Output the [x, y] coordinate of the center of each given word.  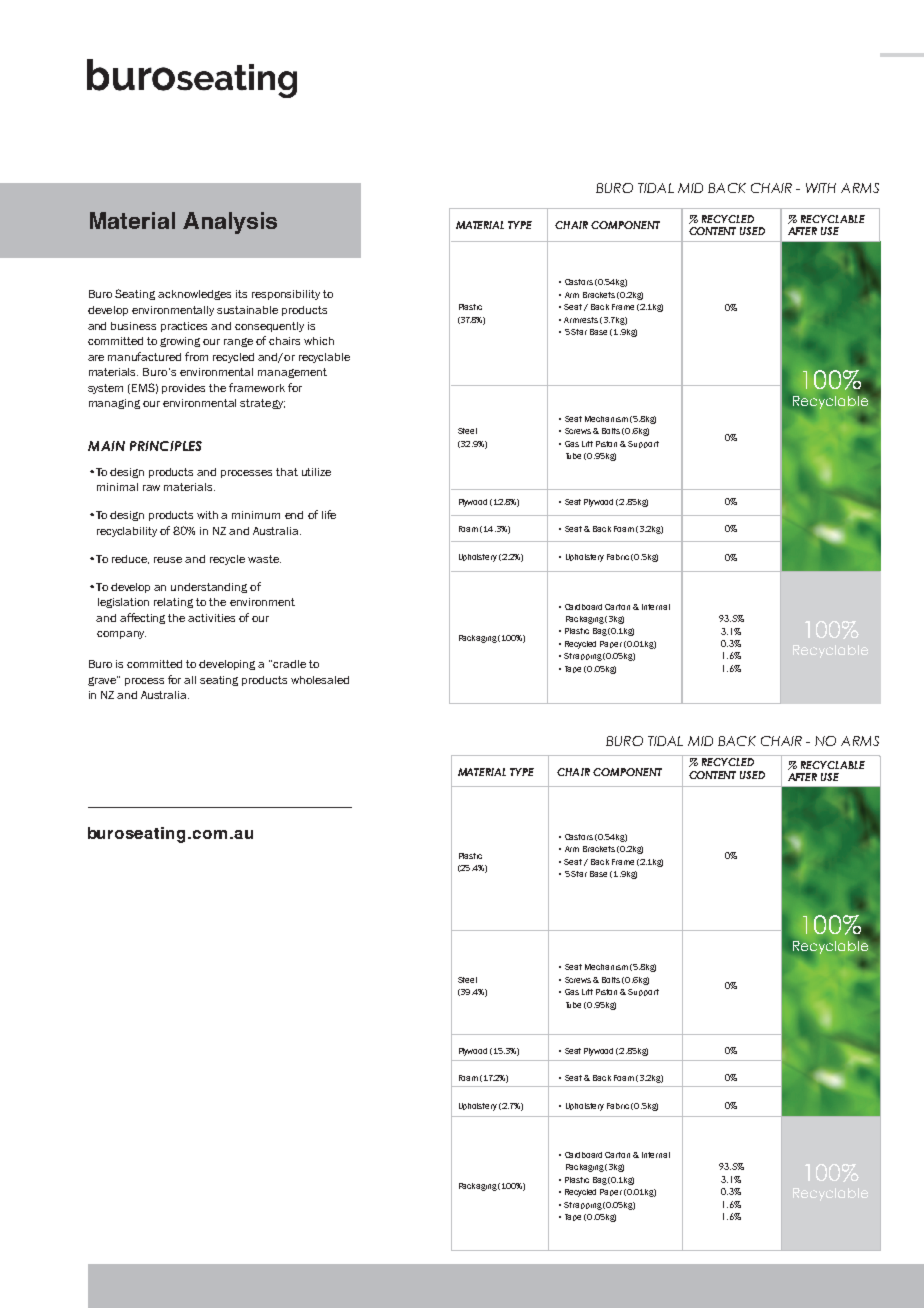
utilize [316, 472]
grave [103, 681]
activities [211, 618]
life [329, 514]
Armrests [581, 320]
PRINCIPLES [166, 446]
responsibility [286, 295]
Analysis [230, 223]
